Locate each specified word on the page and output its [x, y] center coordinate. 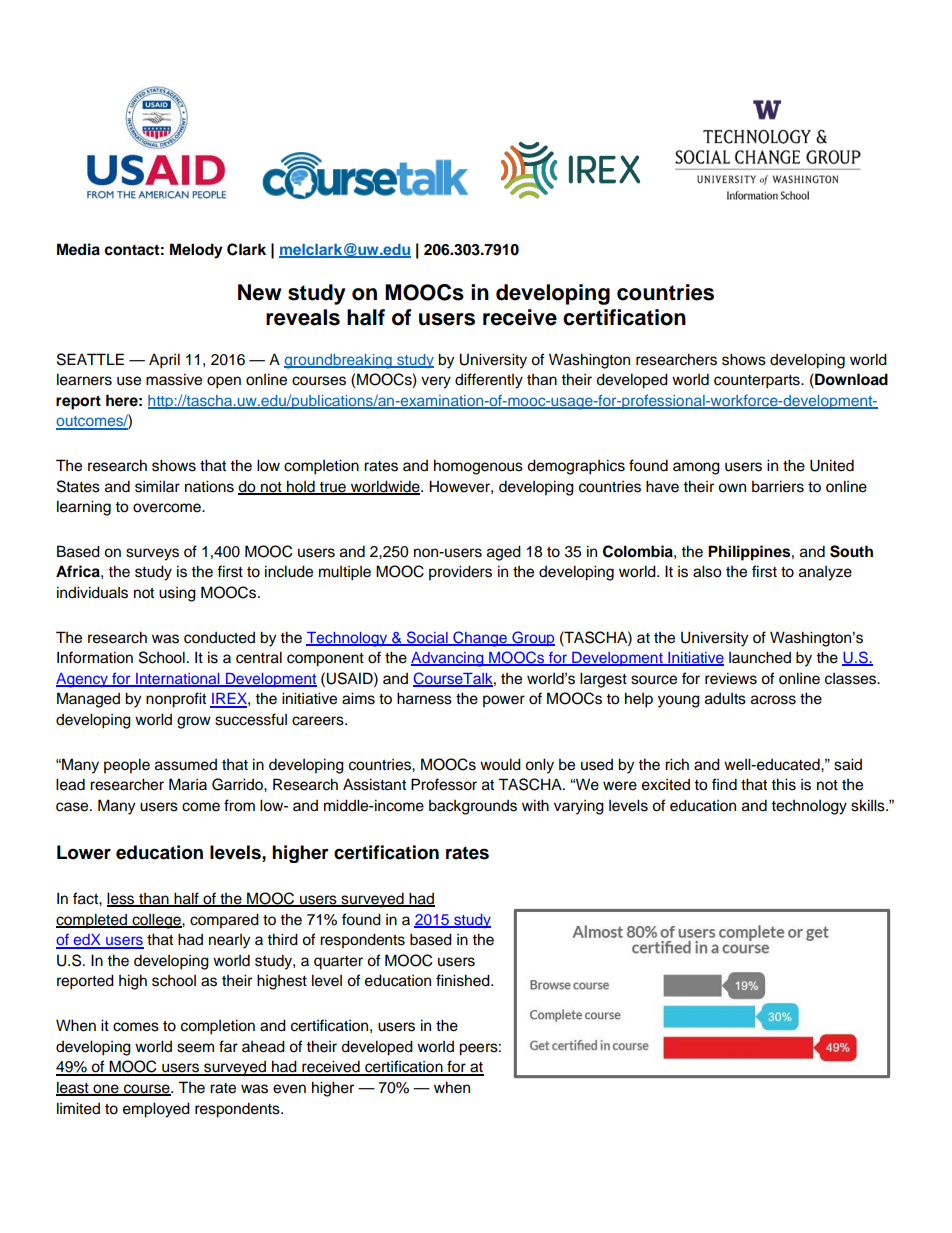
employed [156, 1110]
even [289, 1089]
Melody [196, 251]
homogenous [478, 467]
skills [869, 805]
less [122, 899]
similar [157, 486]
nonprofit [176, 700]
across [773, 700]
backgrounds [473, 807]
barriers [778, 486]
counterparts [758, 382]
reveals [303, 317]
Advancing [448, 659]
